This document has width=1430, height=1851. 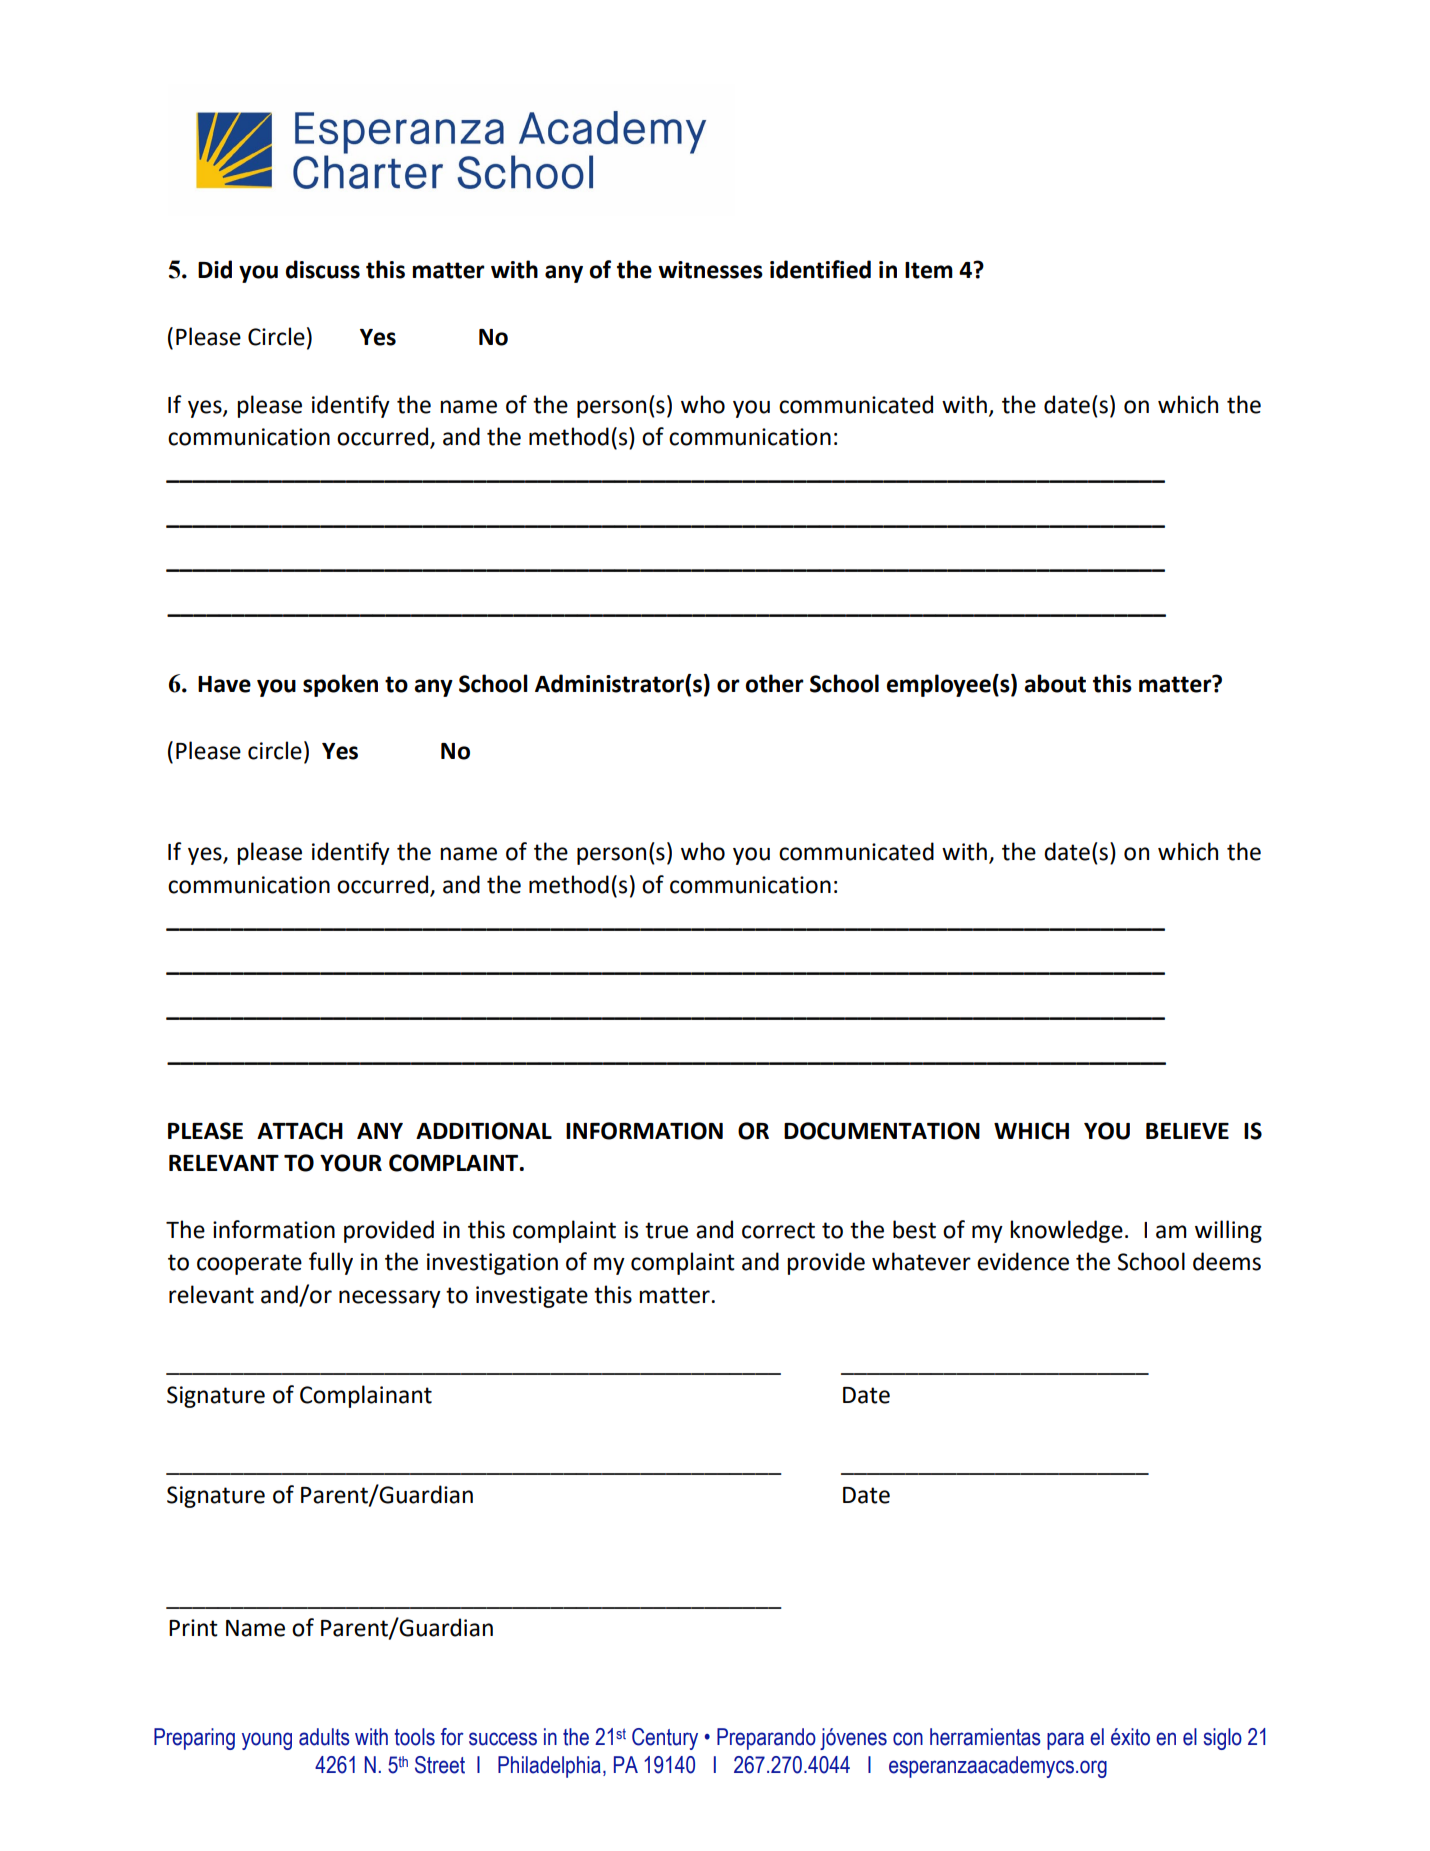 What do you see at coordinates (929, 270) in the document?
I see `Item` at bounding box center [929, 270].
